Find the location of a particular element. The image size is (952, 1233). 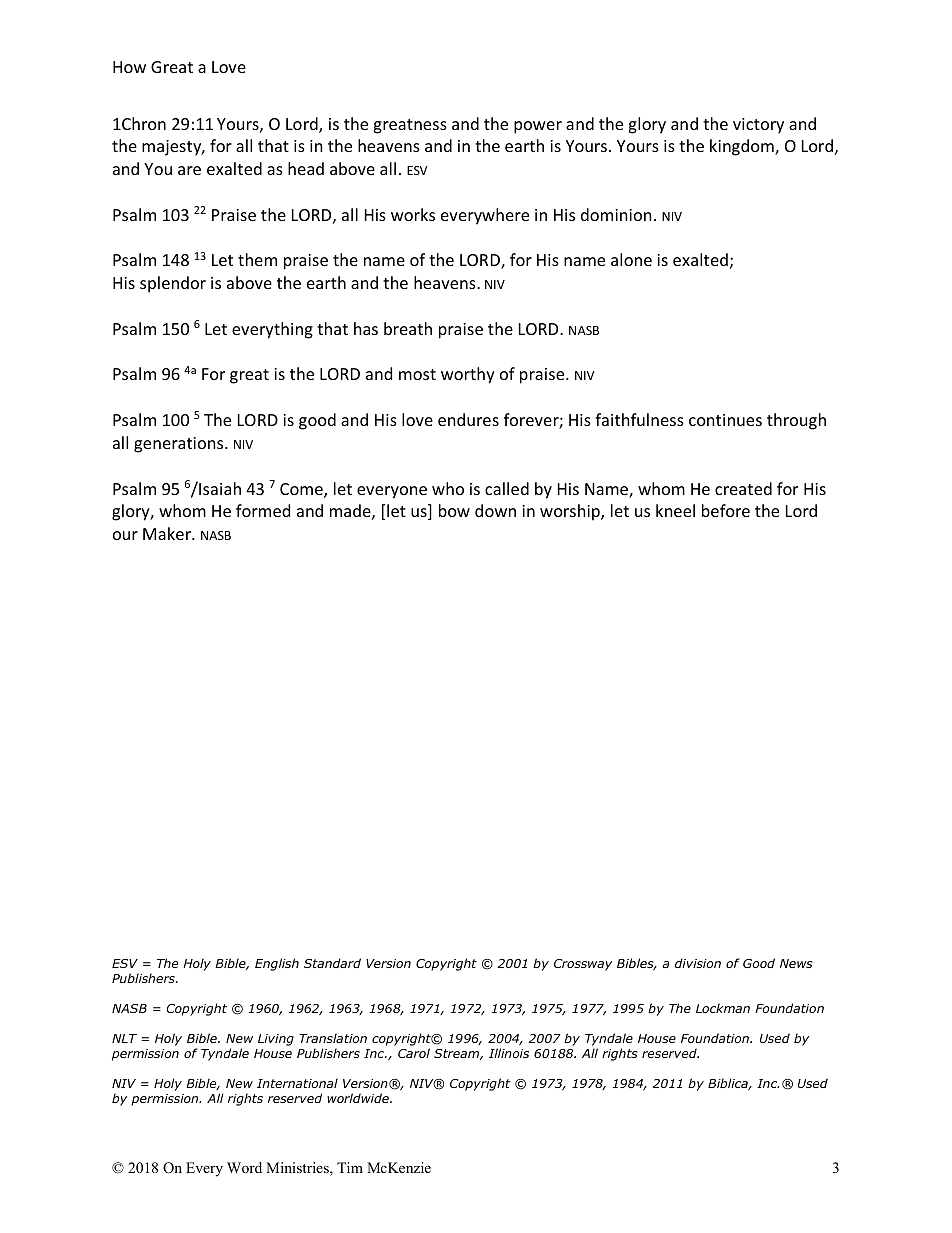

bow is located at coordinates (454, 510).
